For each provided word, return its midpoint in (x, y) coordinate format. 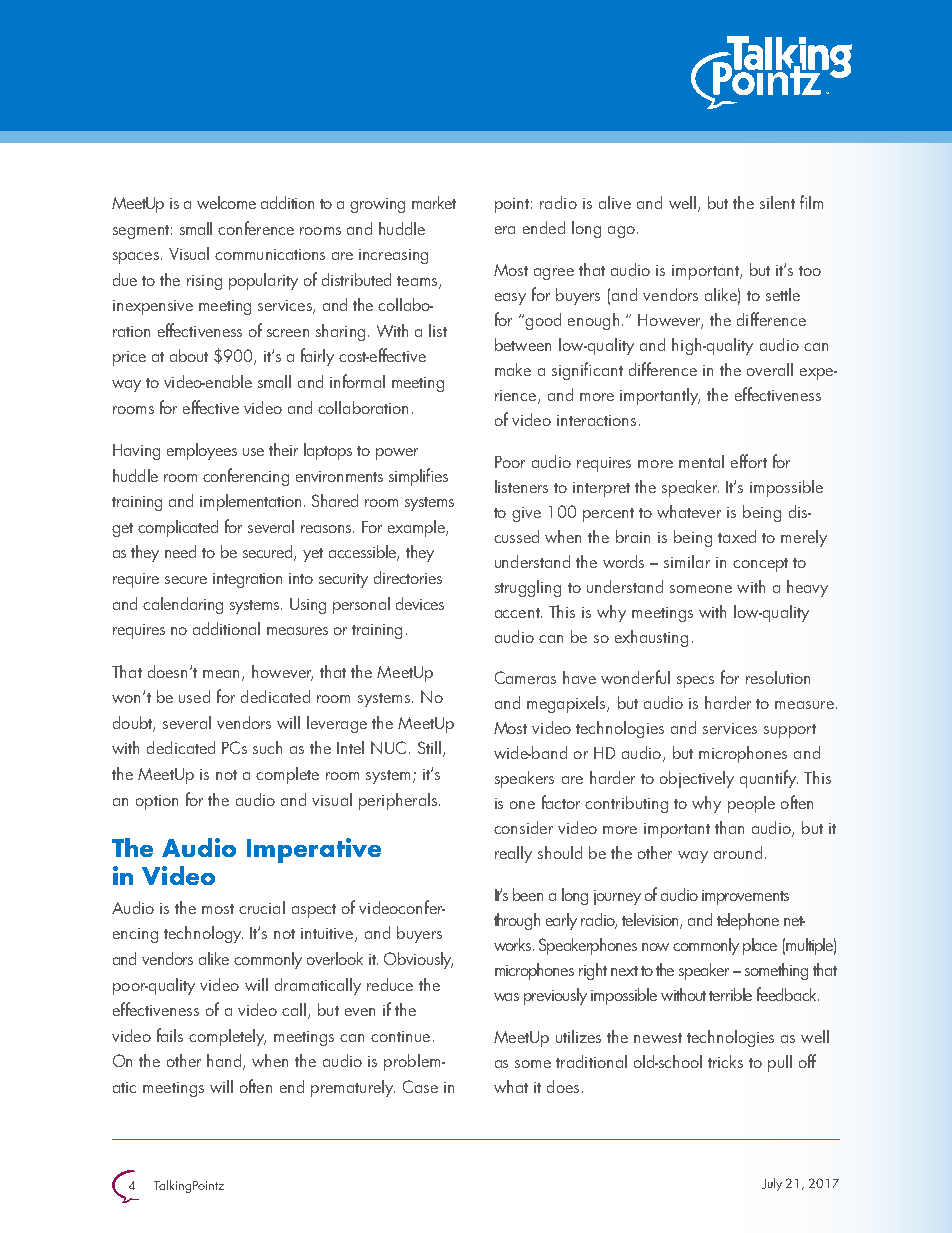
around (738, 852)
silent (777, 202)
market (434, 202)
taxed (737, 536)
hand (225, 1062)
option (157, 802)
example (417, 528)
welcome (226, 202)
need (180, 551)
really (513, 854)
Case (420, 1086)
